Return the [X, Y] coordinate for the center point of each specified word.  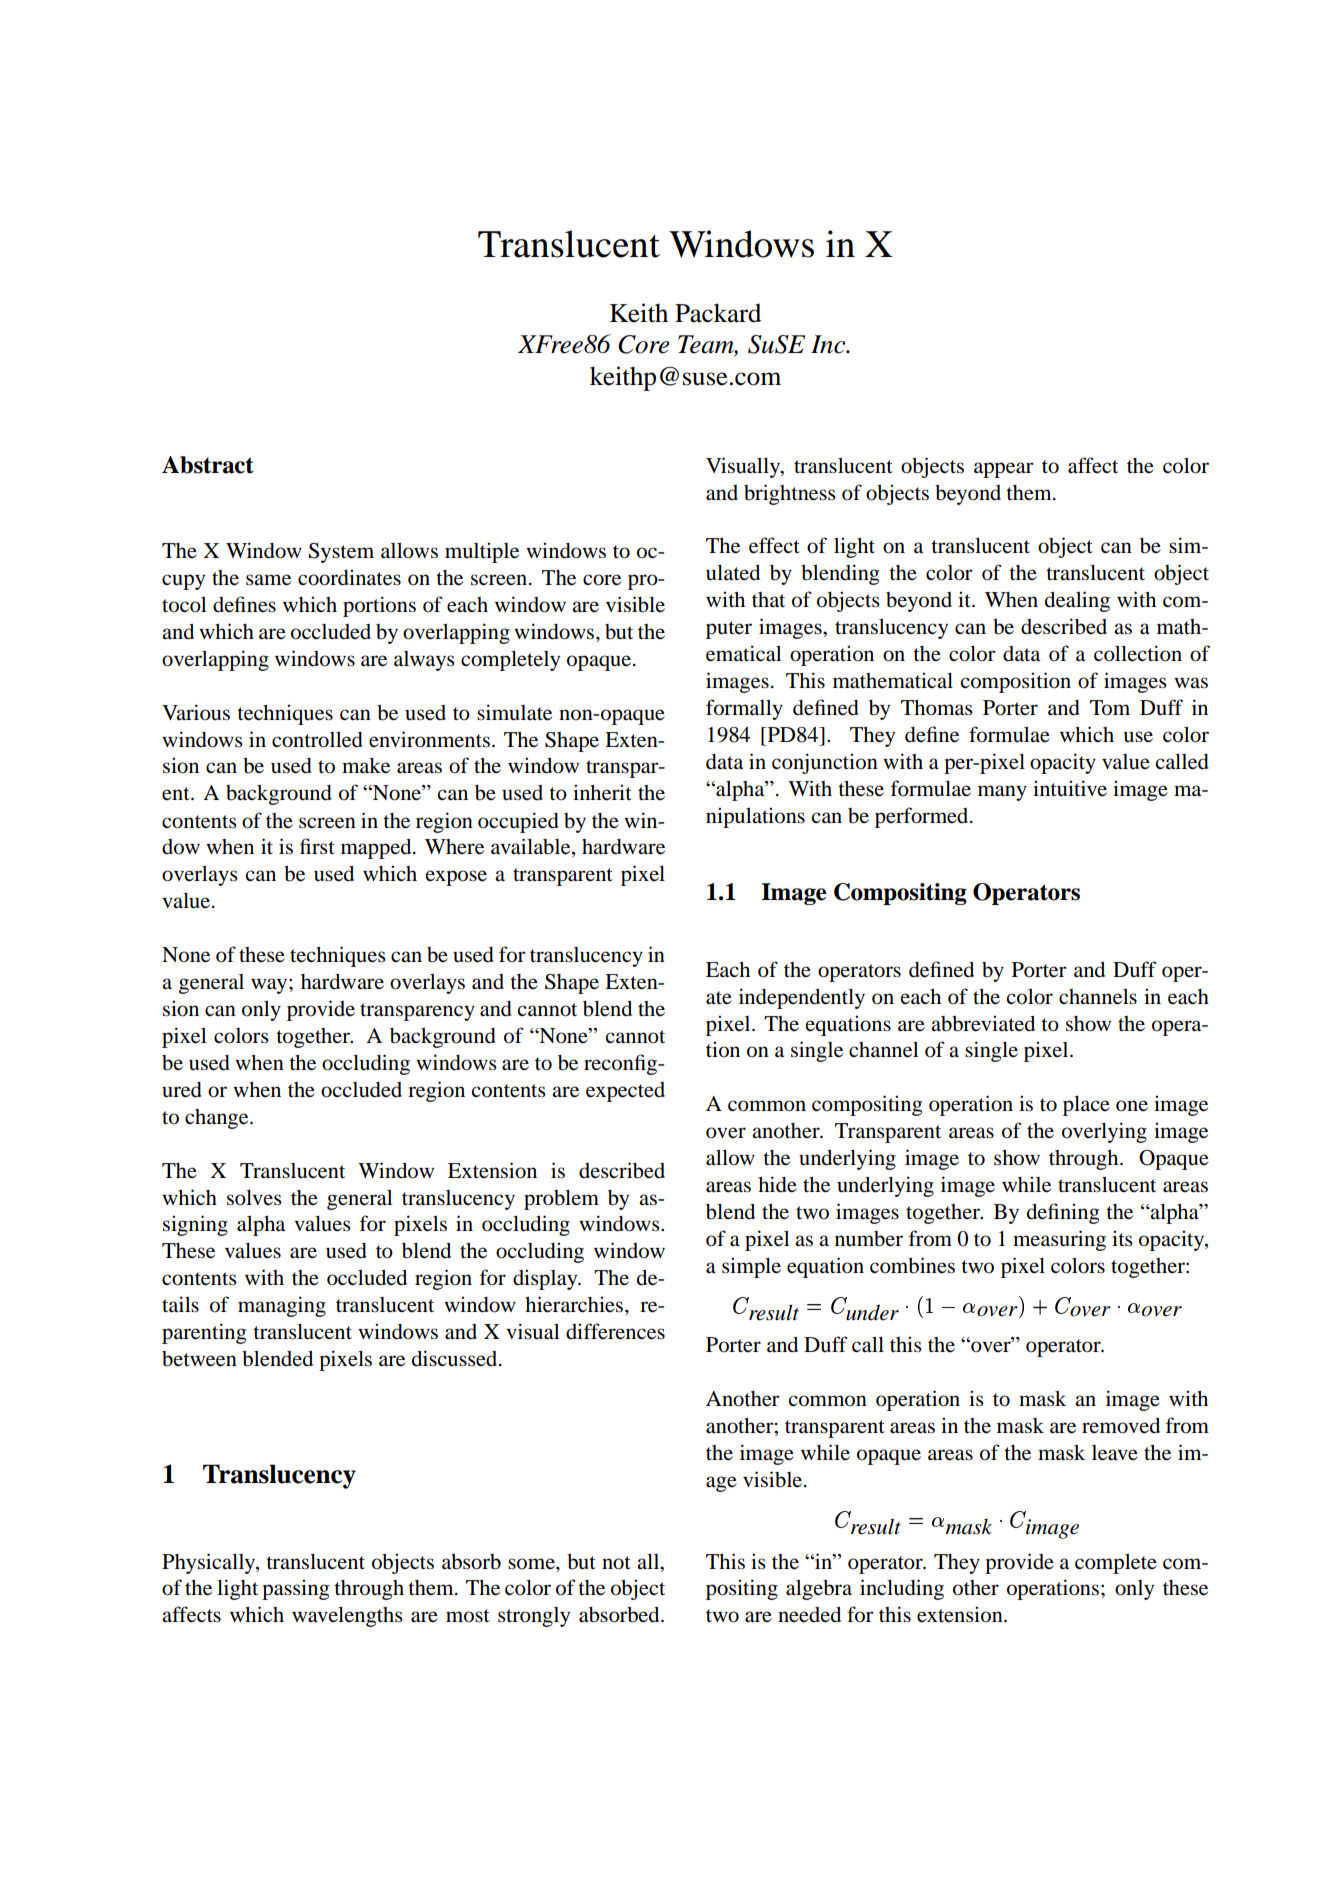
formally [744, 709]
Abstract [208, 465]
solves [254, 1198]
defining [1063, 1213]
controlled [317, 740]
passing [295, 1589]
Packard [718, 313]
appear [1004, 470]
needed [809, 1615]
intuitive [1070, 788]
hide [777, 1184]
